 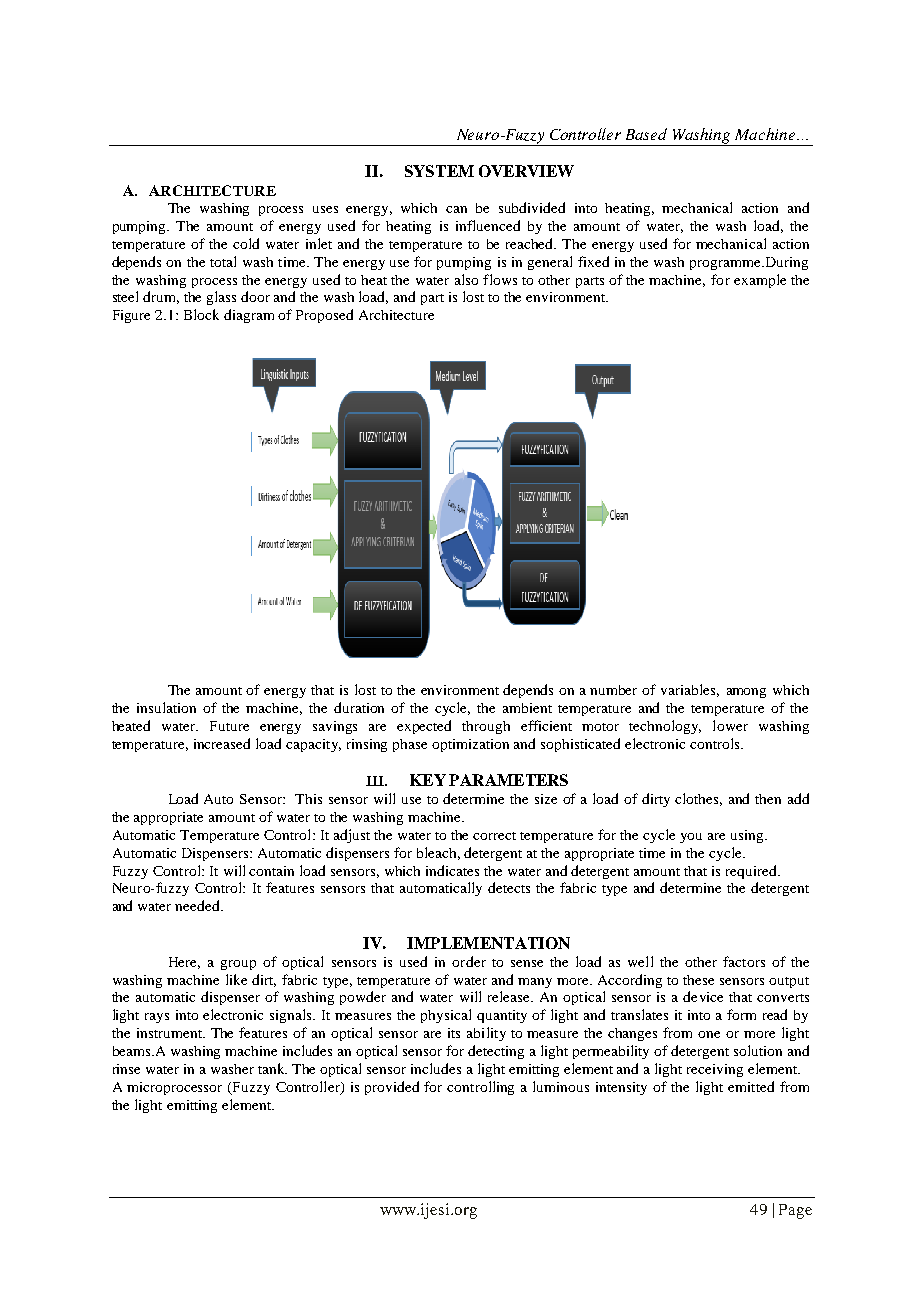 I want to click on needed, so click(x=198, y=905).
